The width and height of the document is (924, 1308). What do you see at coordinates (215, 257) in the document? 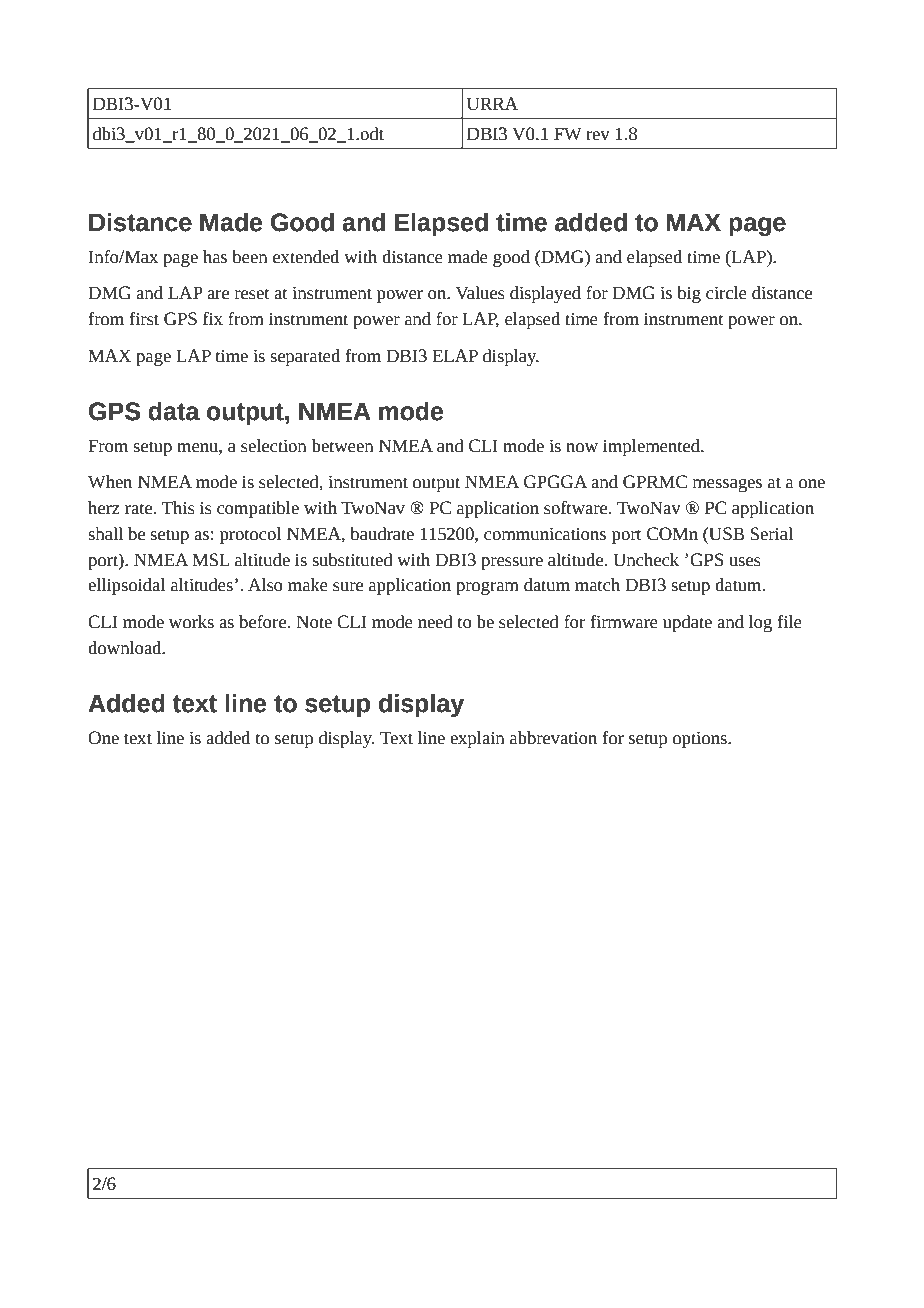
I see `has` at bounding box center [215, 257].
